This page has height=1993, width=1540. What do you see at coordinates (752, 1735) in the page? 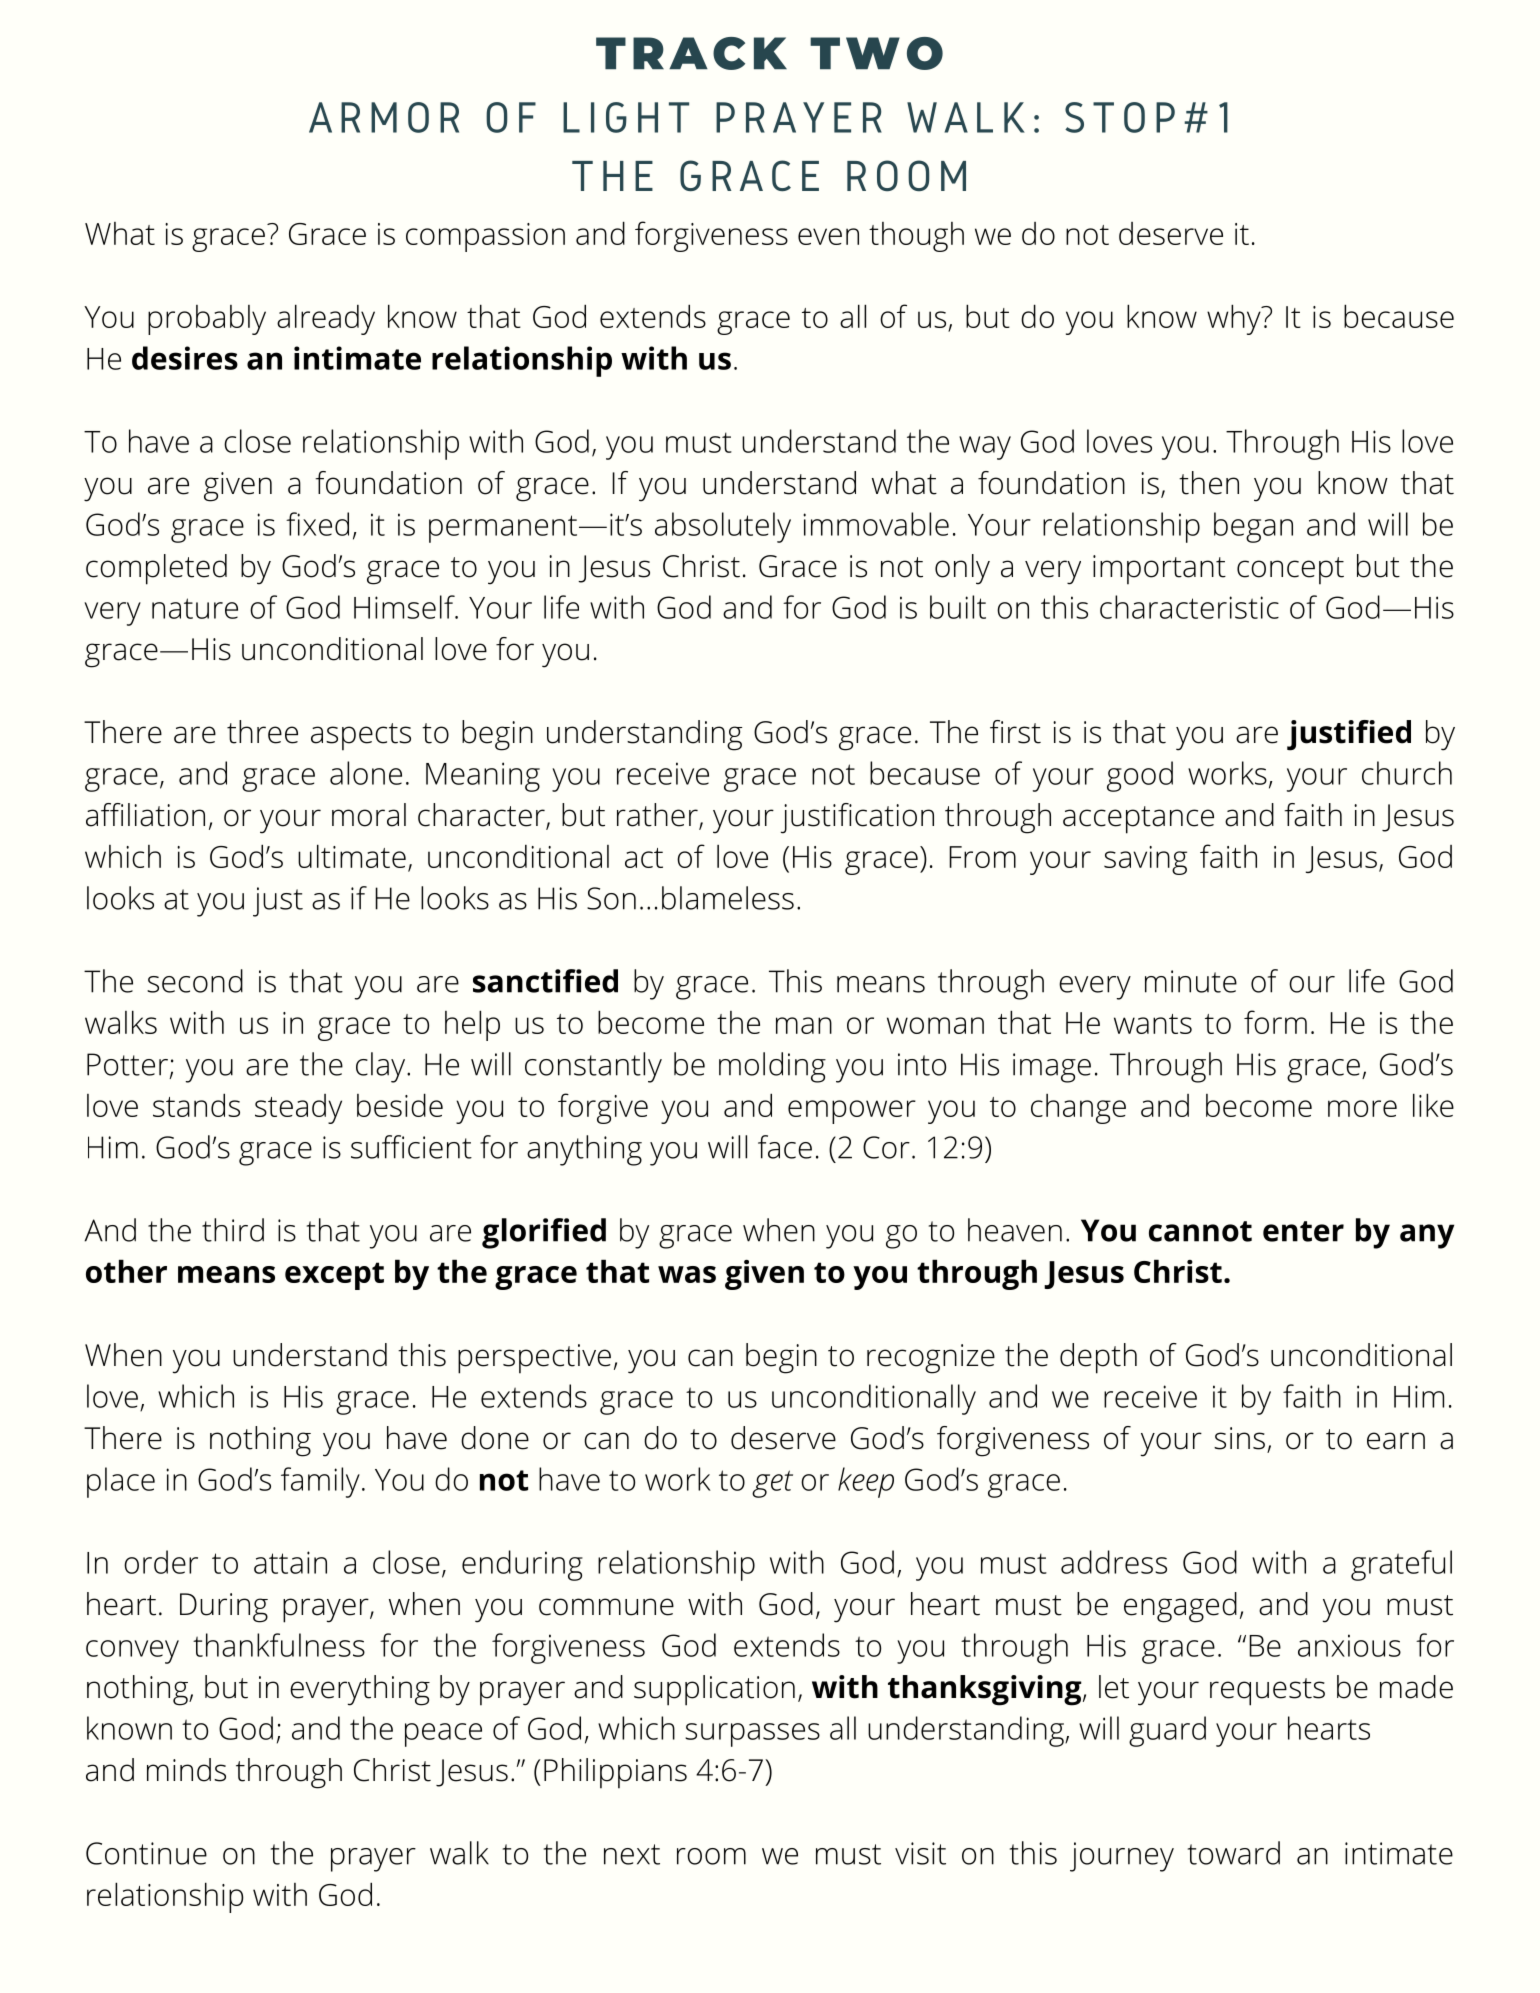
I see `surpasses` at bounding box center [752, 1735].
